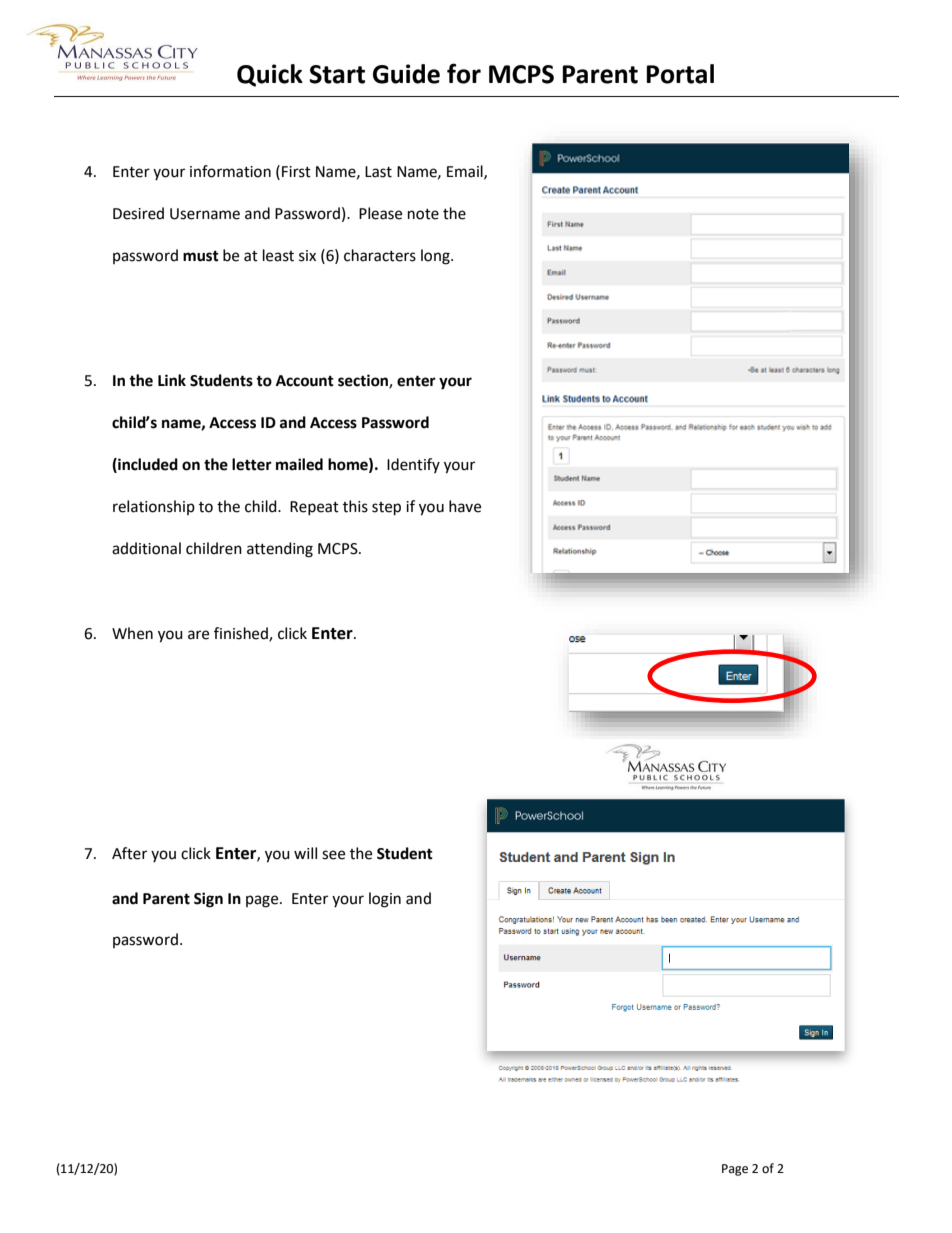 Image resolution: width=952 pixels, height=1233 pixels. What do you see at coordinates (465, 506) in the image?
I see `have` at bounding box center [465, 506].
